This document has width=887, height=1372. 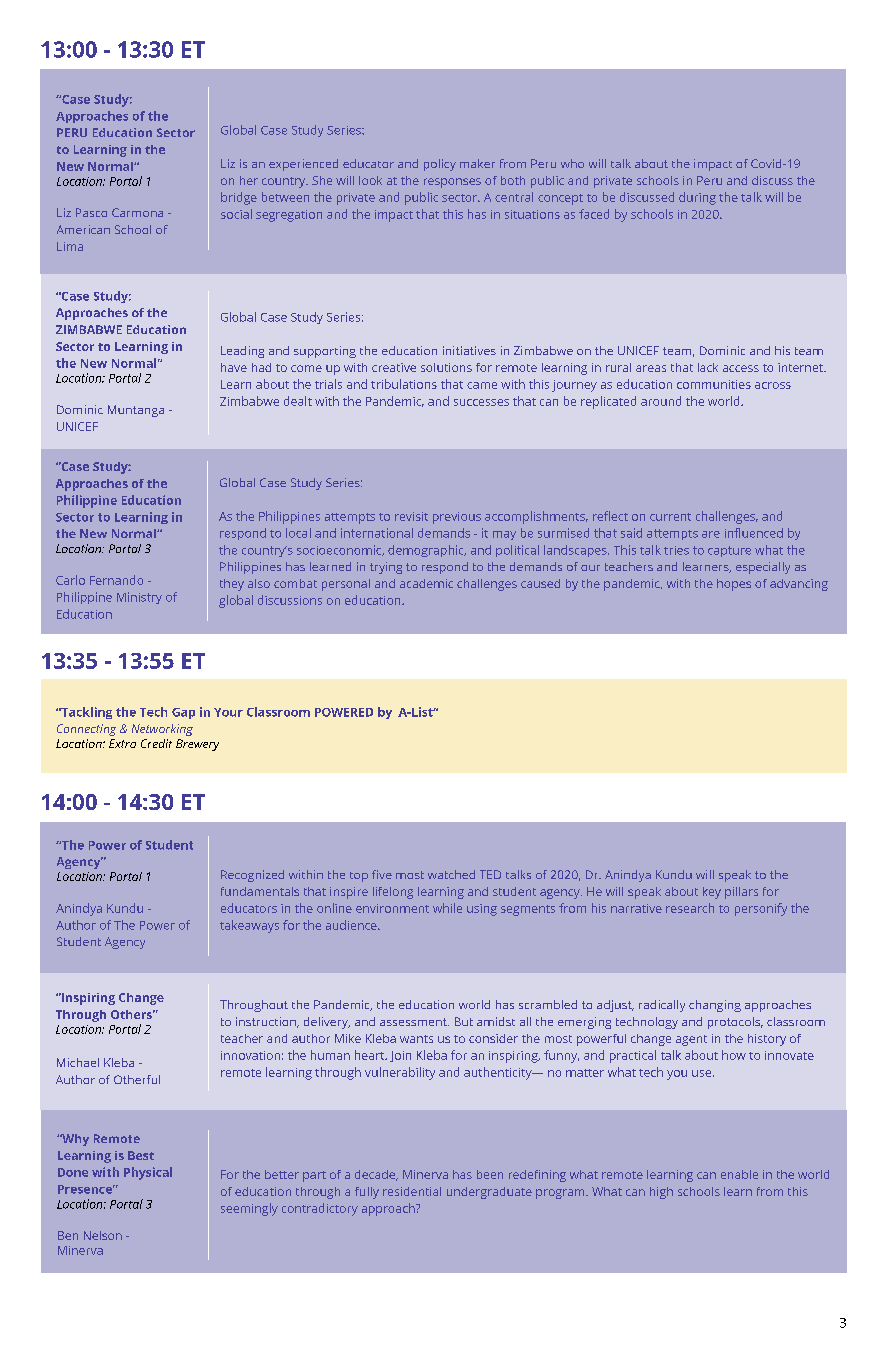 What do you see at coordinates (452, 183) in the document?
I see `responses` at bounding box center [452, 183].
